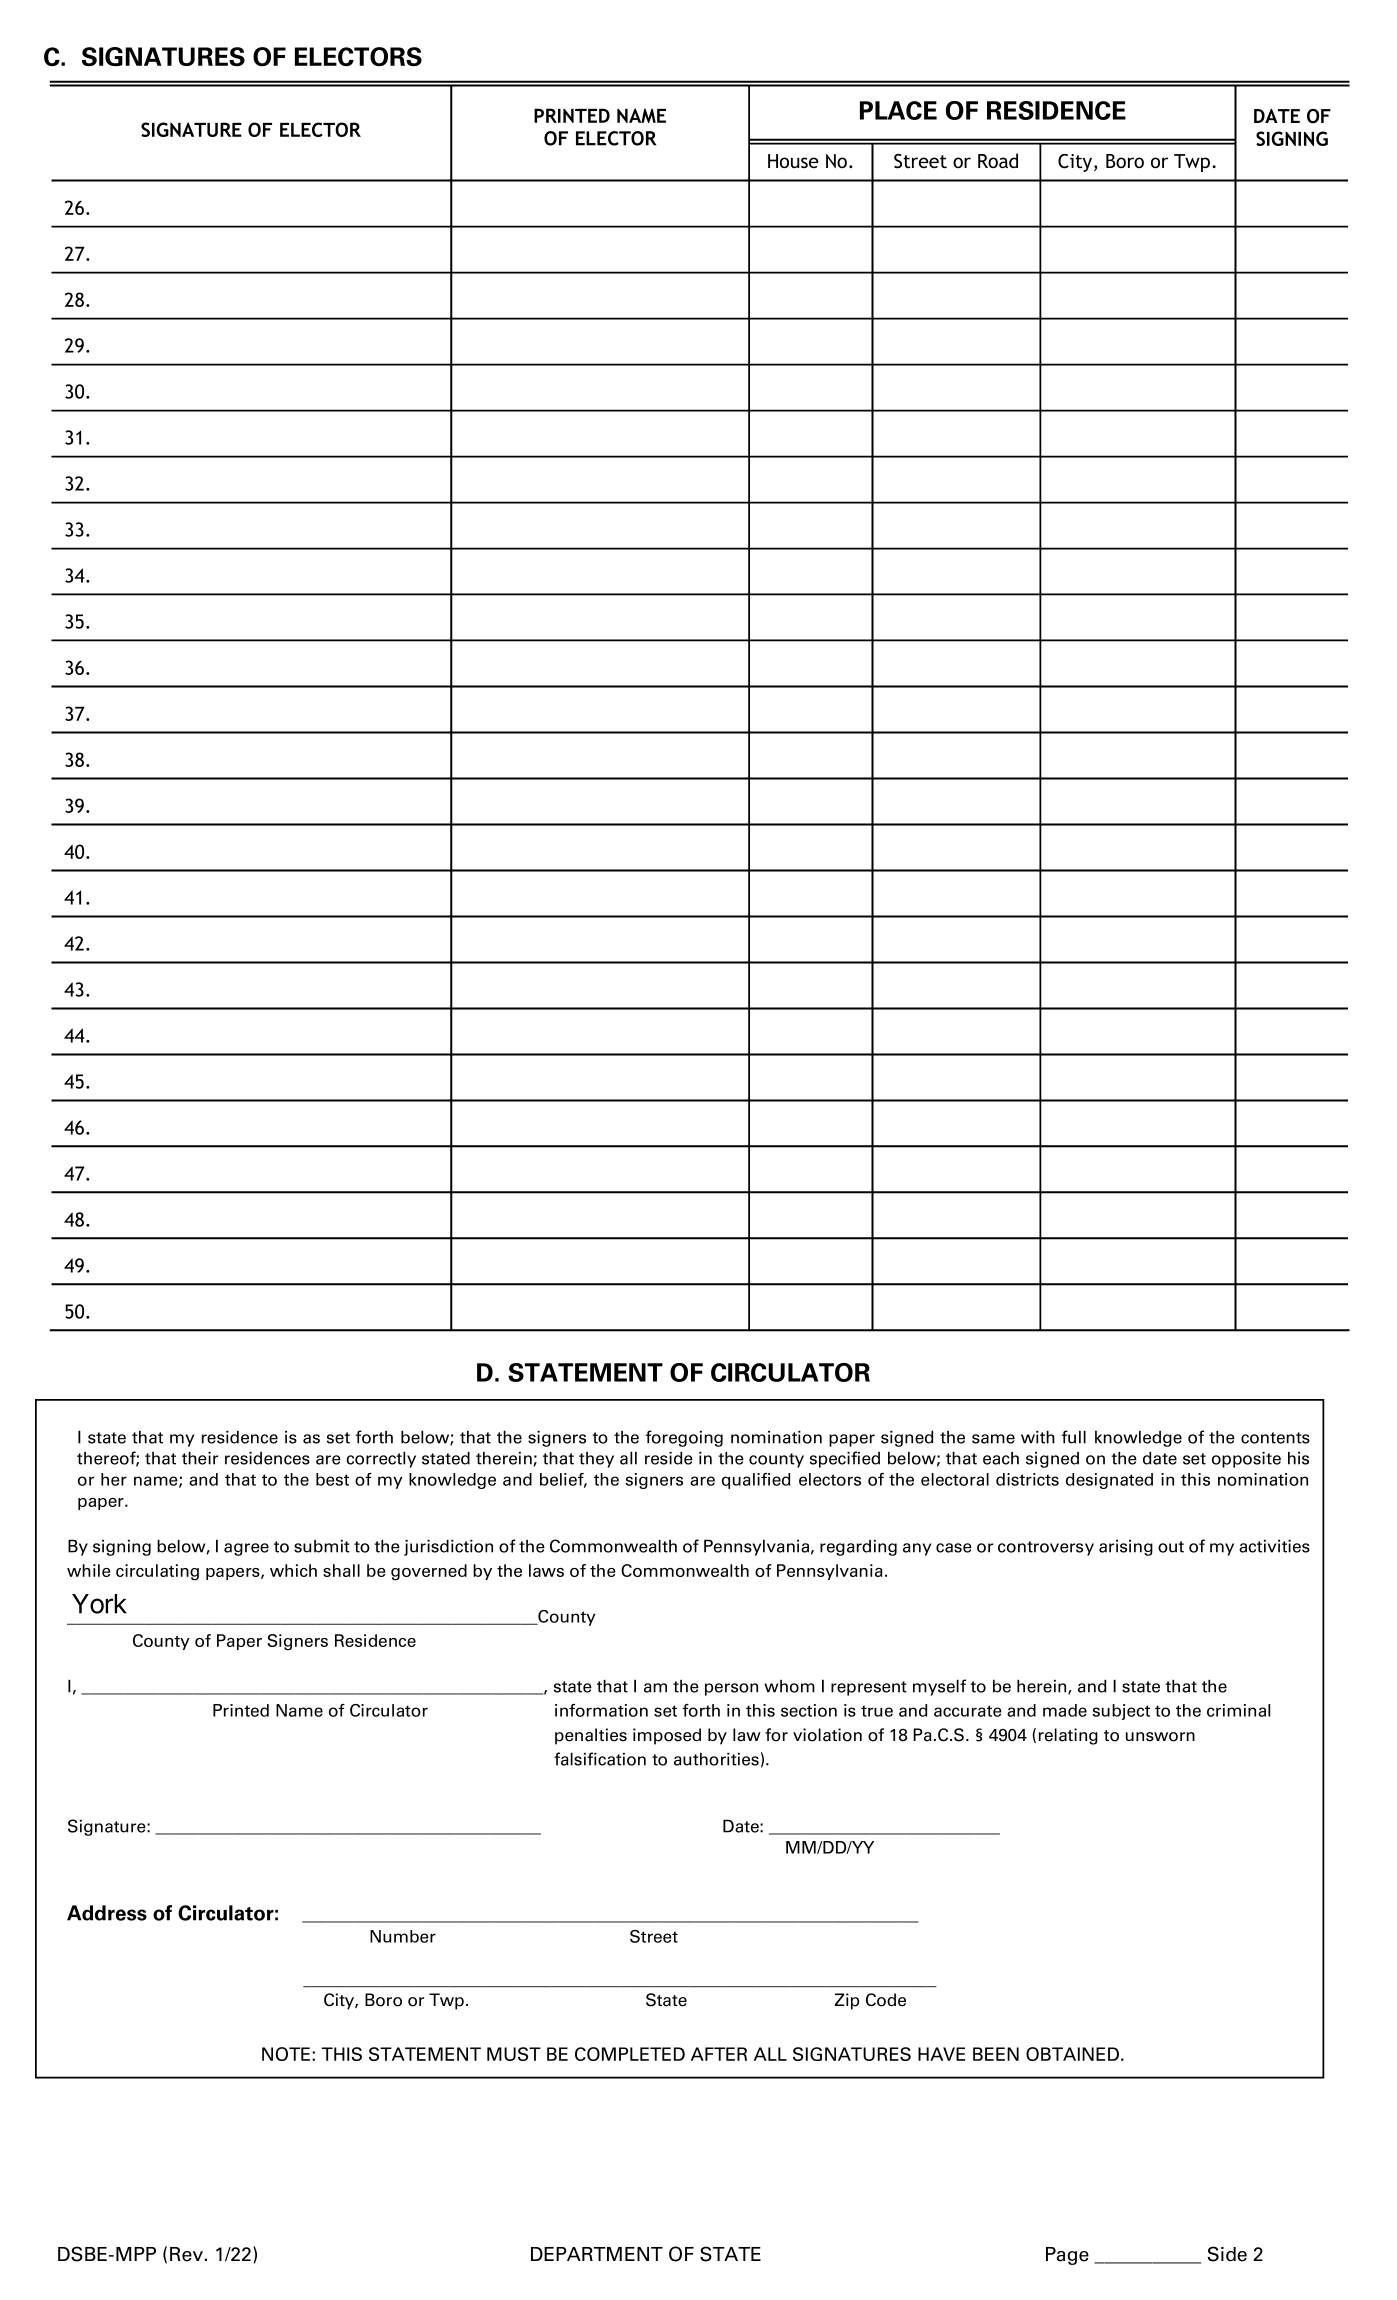 This document has height=2300, width=1397. What do you see at coordinates (597, 2254) in the document?
I see `DEPARTMENT` at bounding box center [597, 2254].
